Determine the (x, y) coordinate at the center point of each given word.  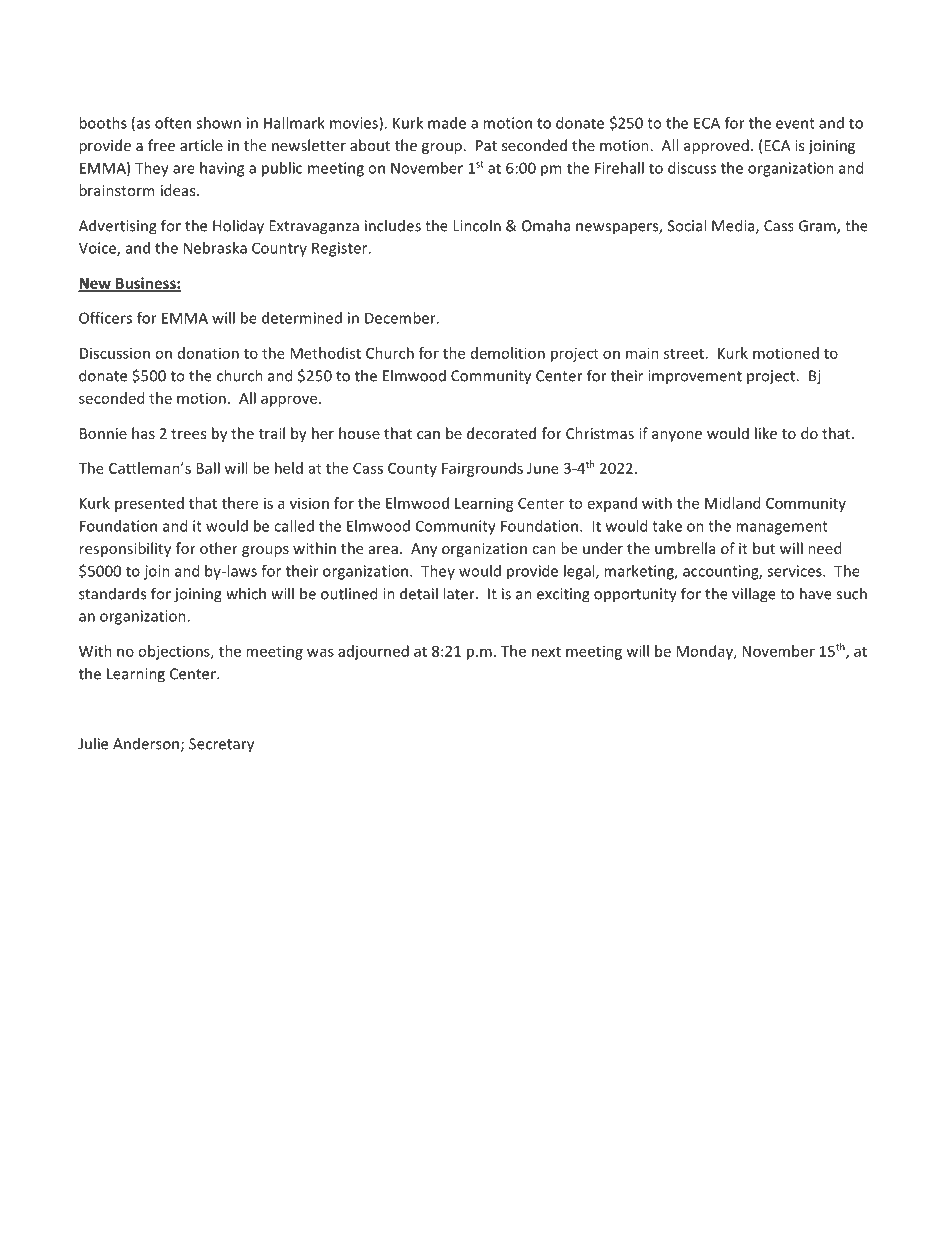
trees (188, 434)
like (766, 433)
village (754, 595)
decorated (501, 433)
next (546, 652)
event (795, 123)
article (201, 145)
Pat (486, 145)
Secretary (221, 745)
